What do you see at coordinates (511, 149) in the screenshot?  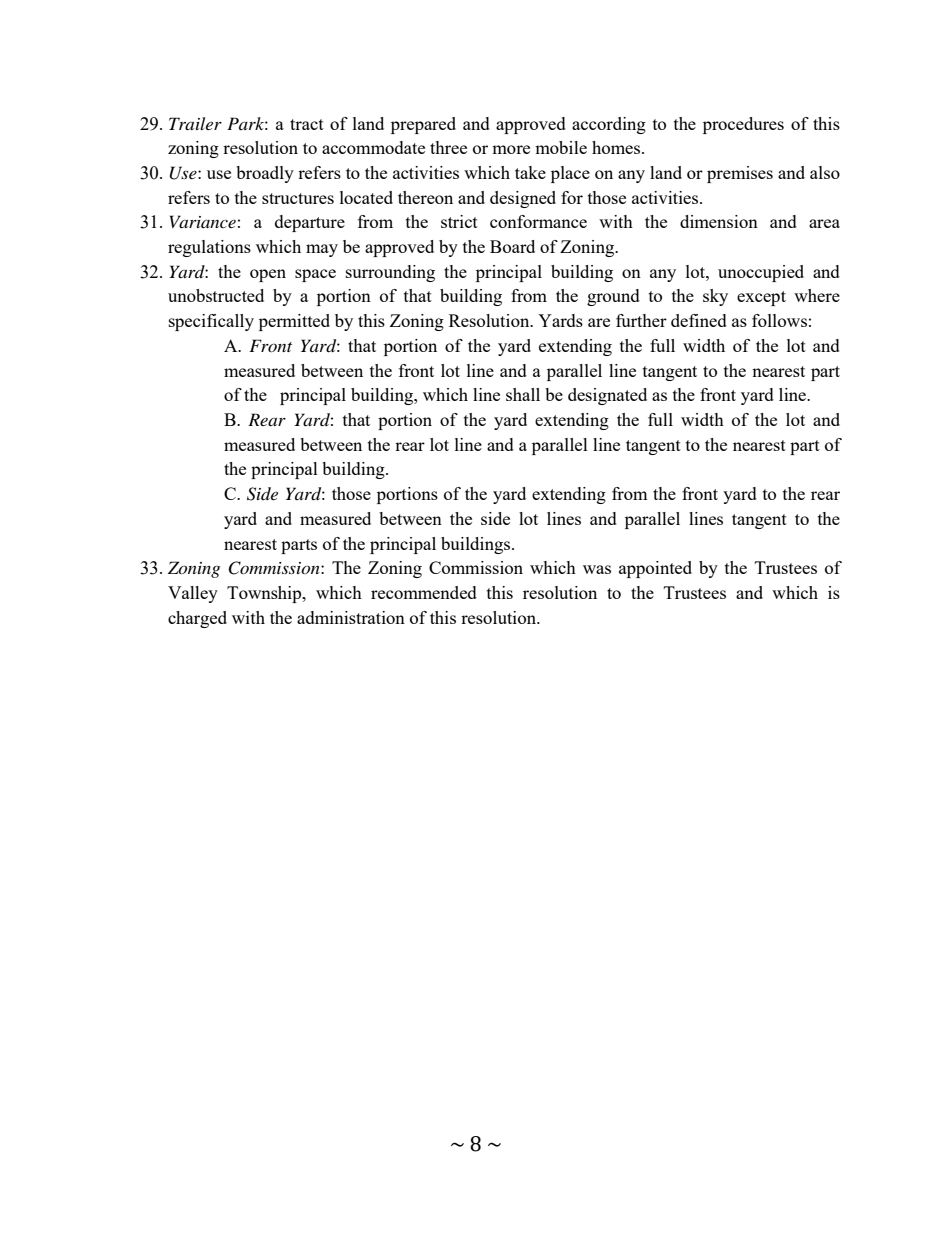 I see `more` at bounding box center [511, 149].
